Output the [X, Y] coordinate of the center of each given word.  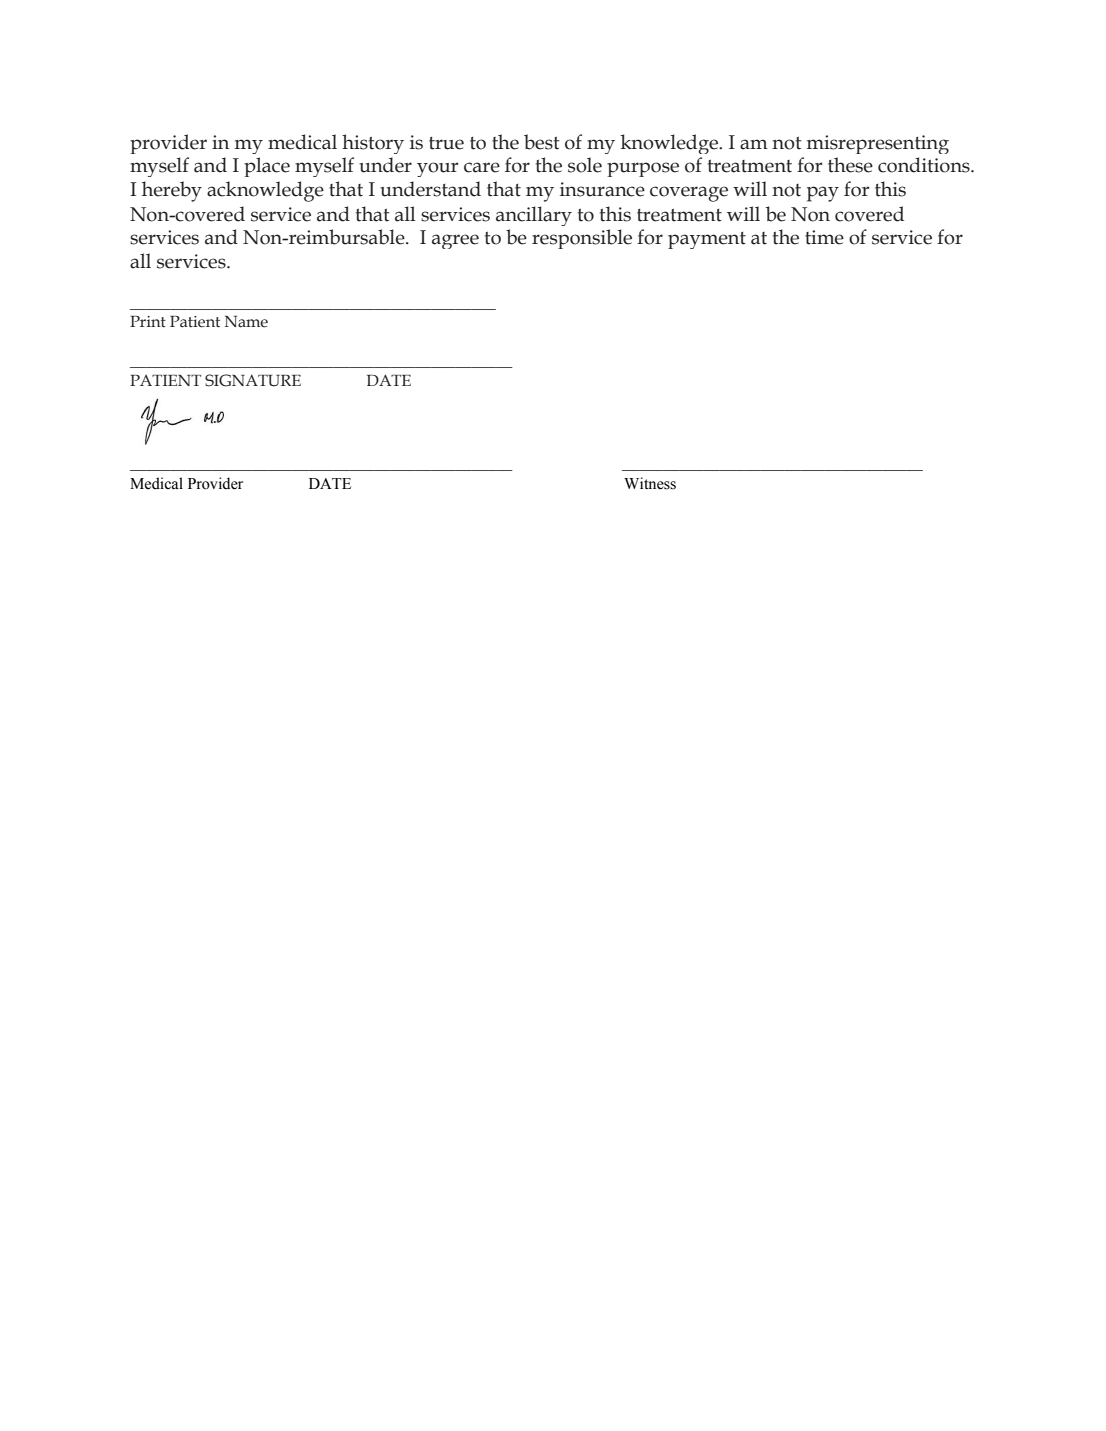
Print [148, 322]
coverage [689, 194]
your [437, 169]
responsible [582, 239]
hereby [172, 191]
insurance [602, 189]
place [267, 167]
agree [455, 241]
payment [707, 240]
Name [246, 322]
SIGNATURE [253, 380]
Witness [650, 483]
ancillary [534, 216]
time [824, 237]
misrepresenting [878, 144]
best [542, 142]
